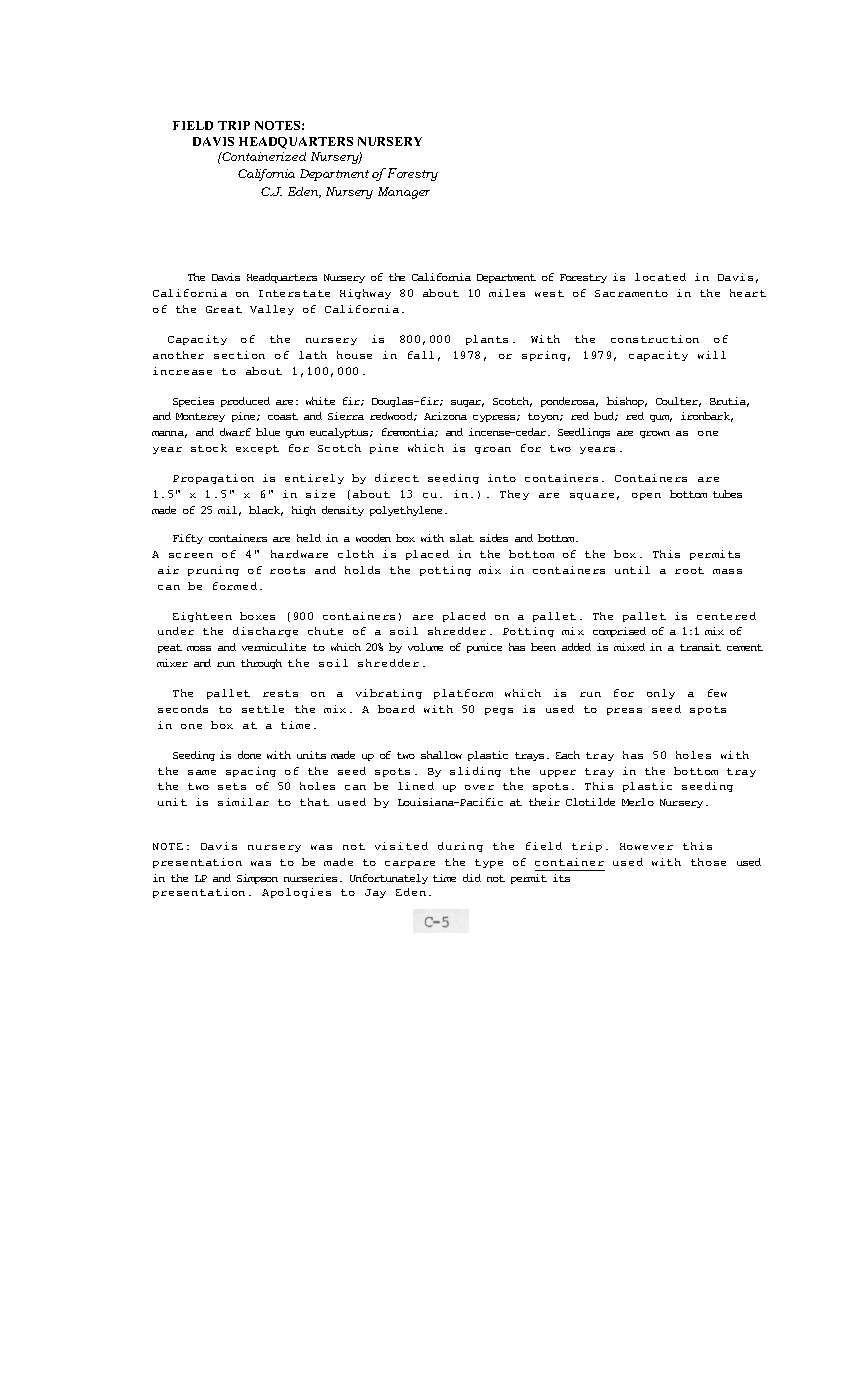 Image resolution: width=849 pixels, height=1400 pixels. I want to click on Simpson, so click(257, 879).
